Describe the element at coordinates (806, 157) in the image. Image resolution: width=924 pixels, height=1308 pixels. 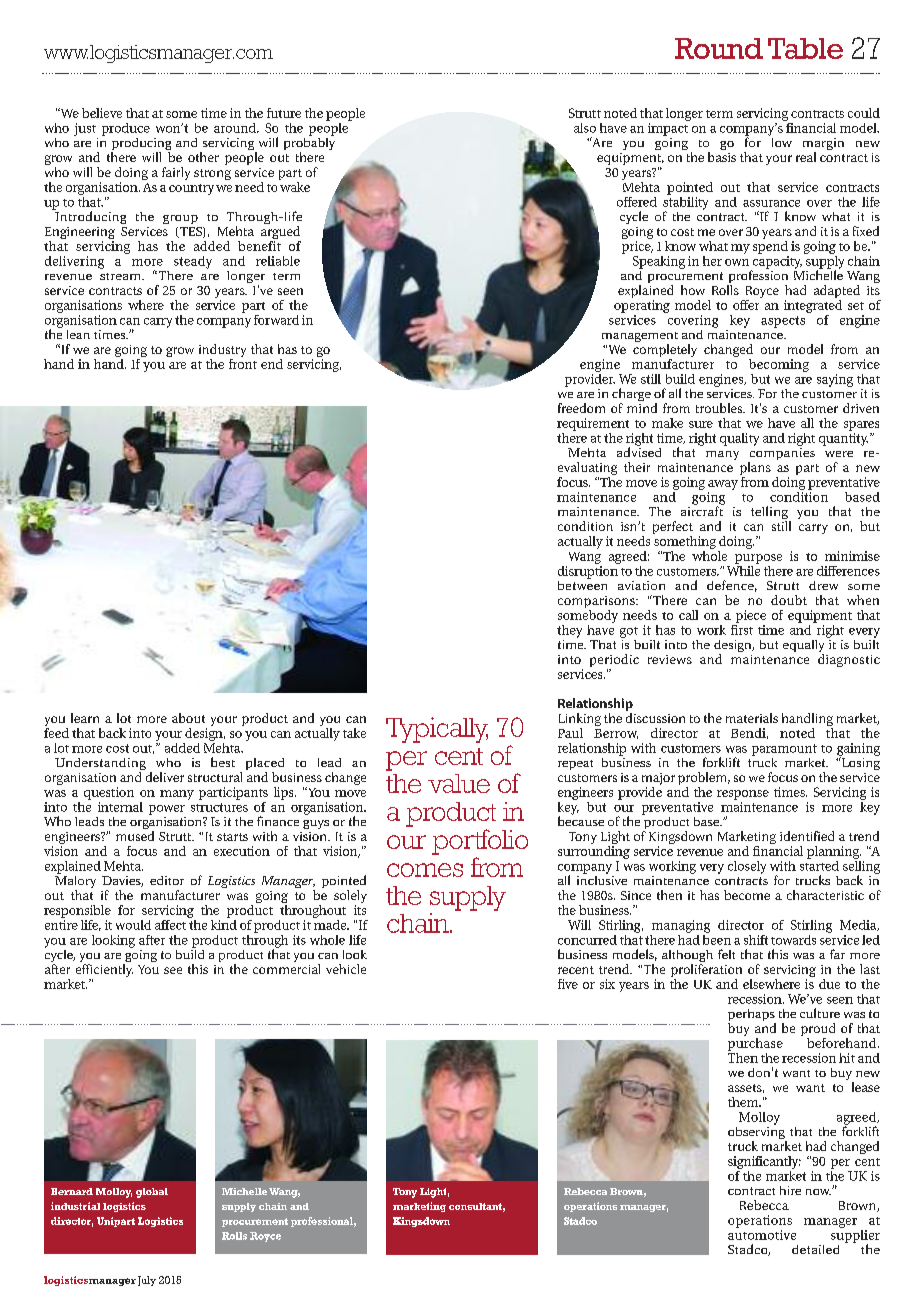
I see `real` at that location.
